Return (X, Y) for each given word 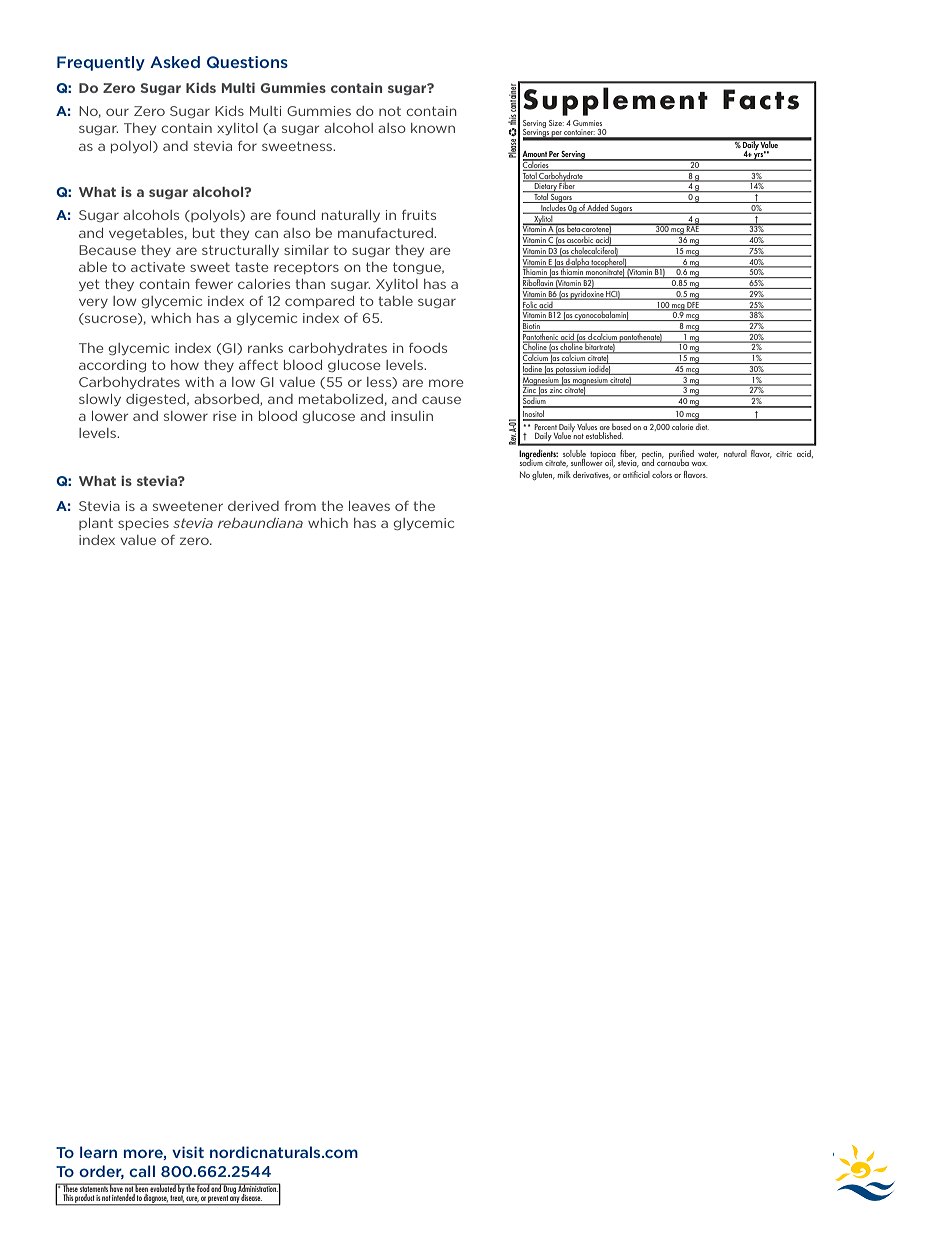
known (433, 128)
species (143, 524)
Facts (761, 99)
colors (662, 474)
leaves (369, 506)
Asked (175, 62)
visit (188, 1152)
